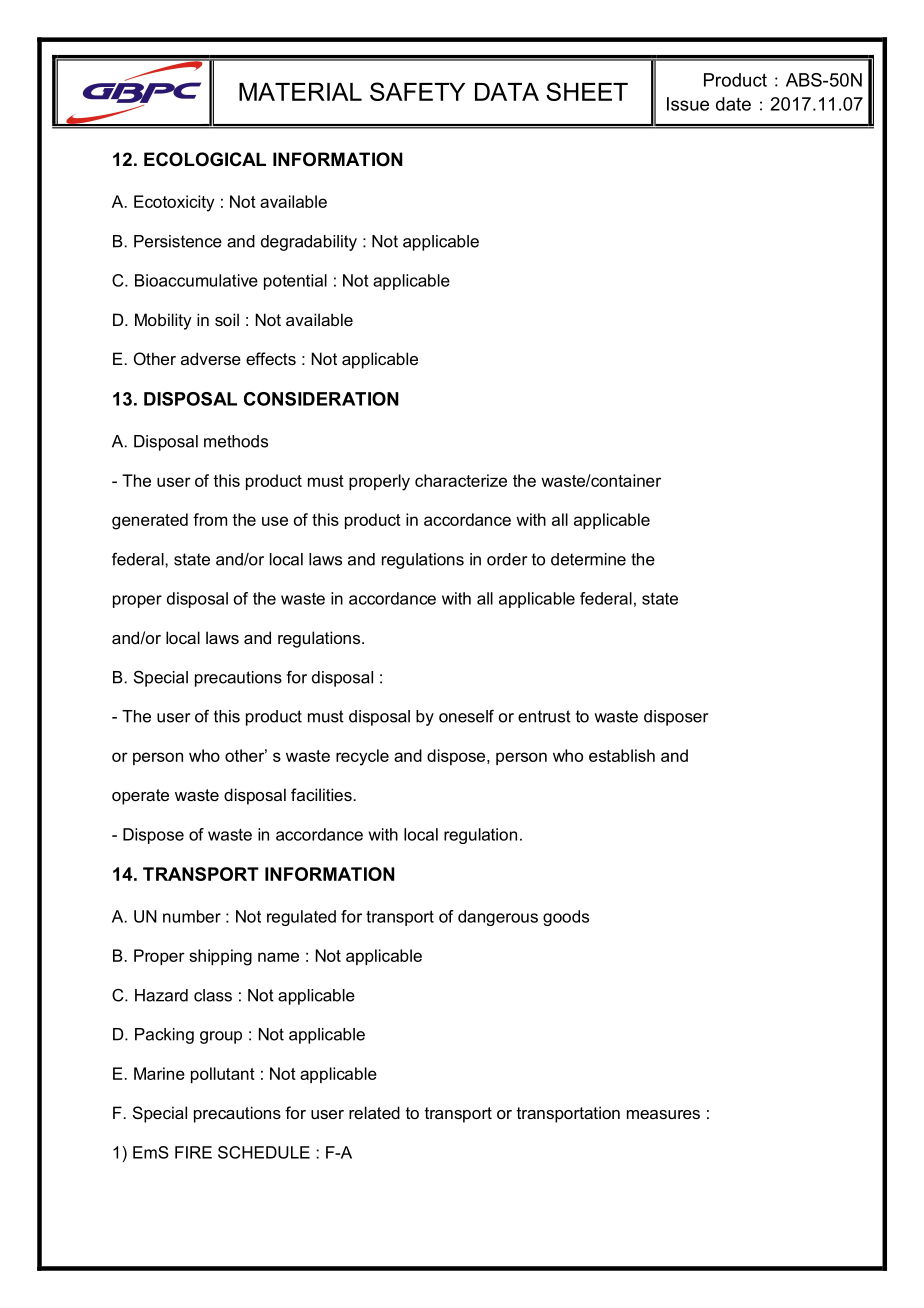 This screenshot has height=1308, width=924. Describe the element at coordinates (205, 159) in the screenshot. I see `ECOLOGICAL` at that location.
